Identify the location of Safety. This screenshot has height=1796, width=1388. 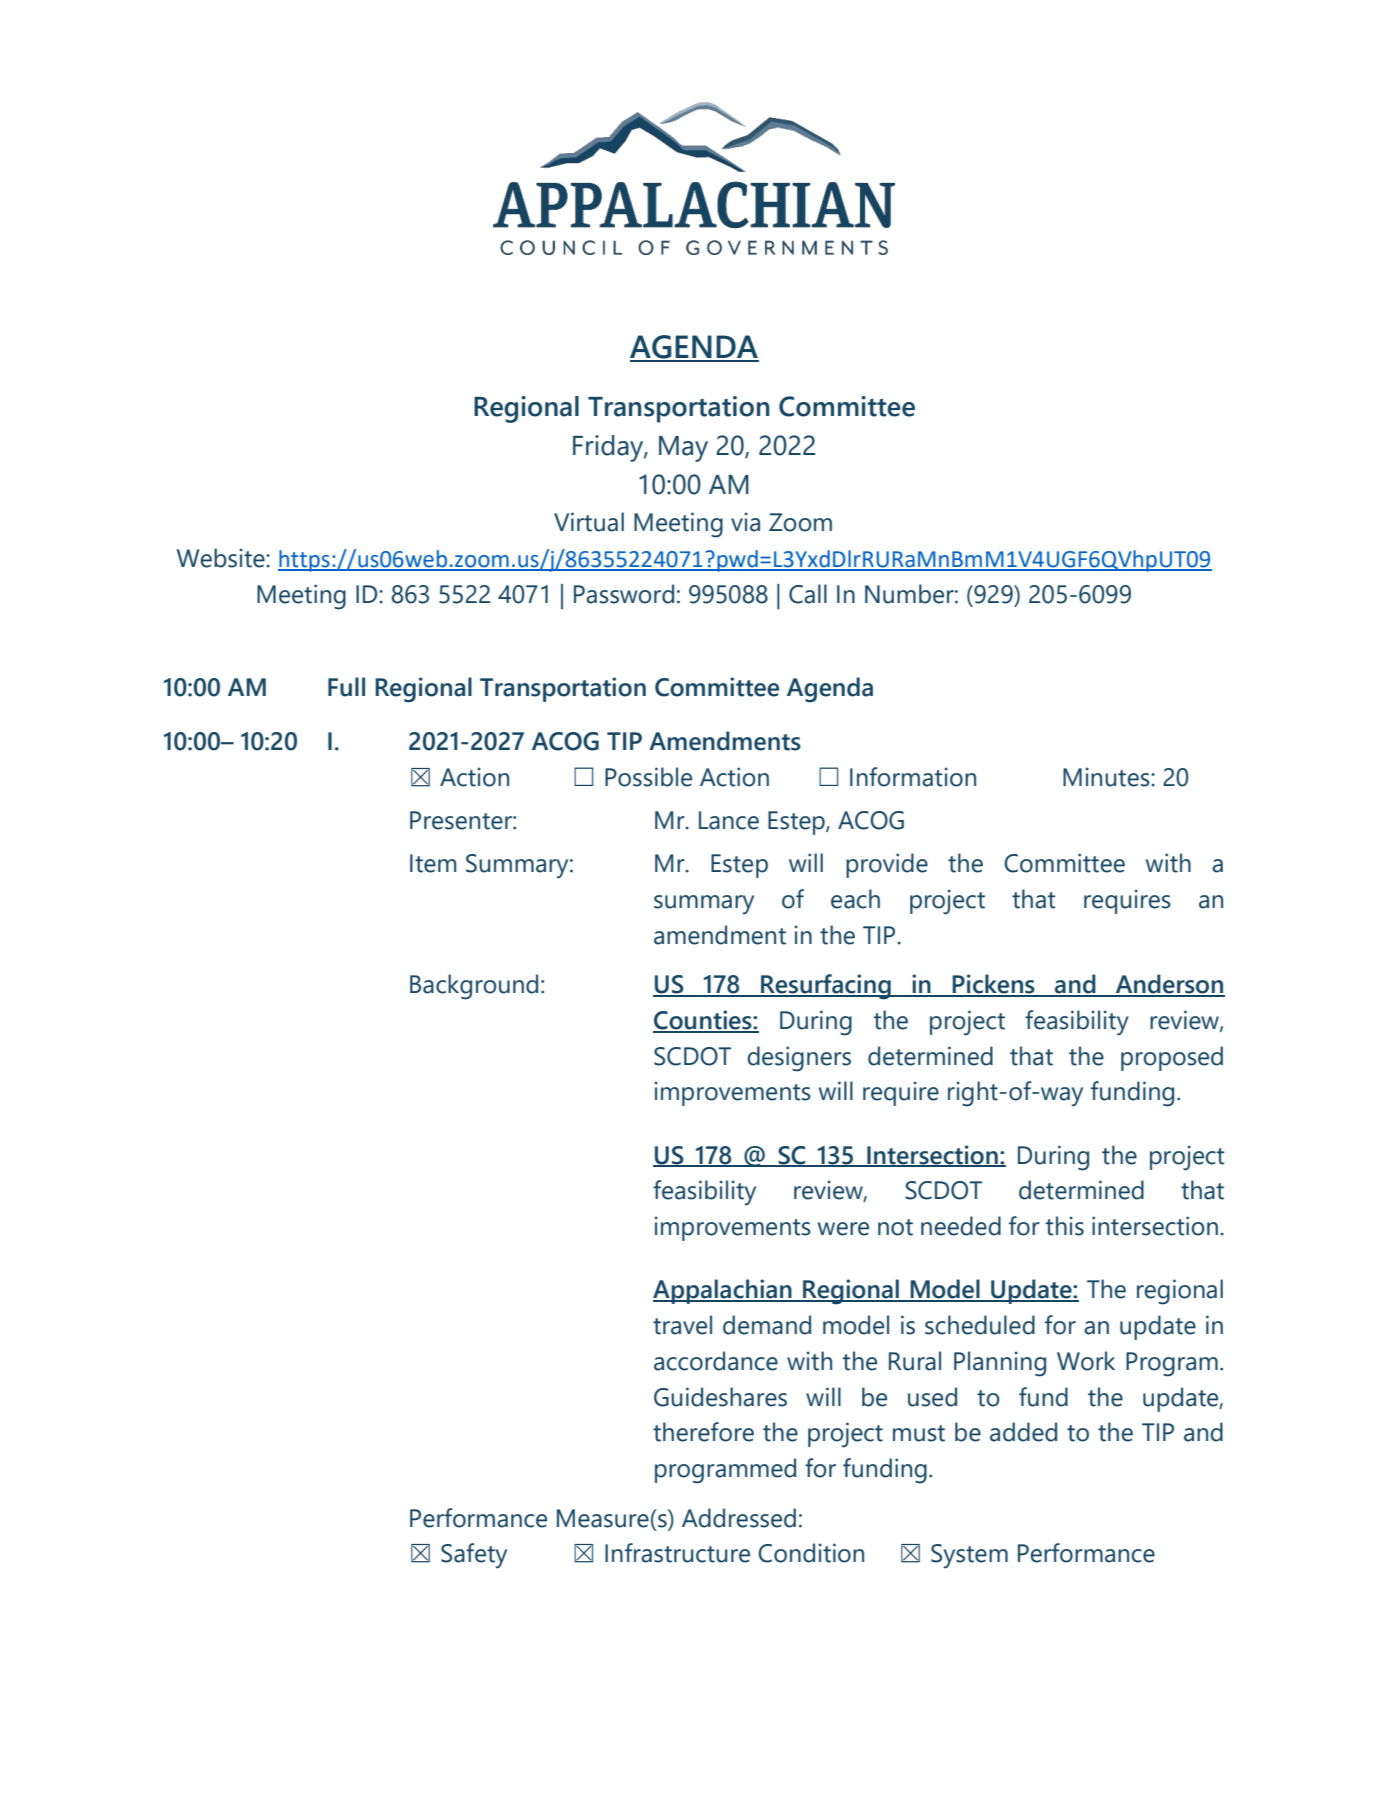
(474, 1556).
